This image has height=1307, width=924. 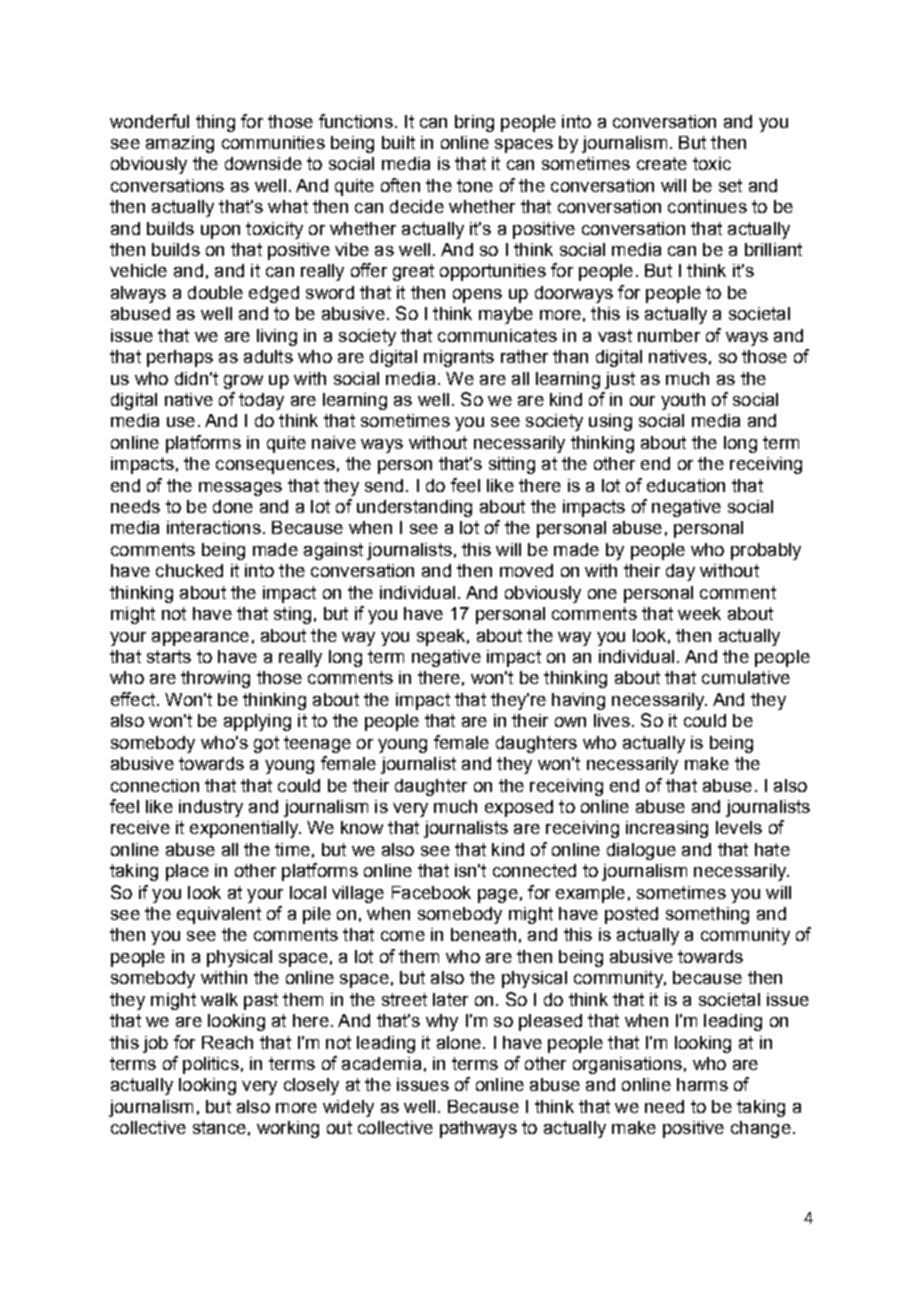 What do you see at coordinates (459, 1042) in the image?
I see `alone` at bounding box center [459, 1042].
